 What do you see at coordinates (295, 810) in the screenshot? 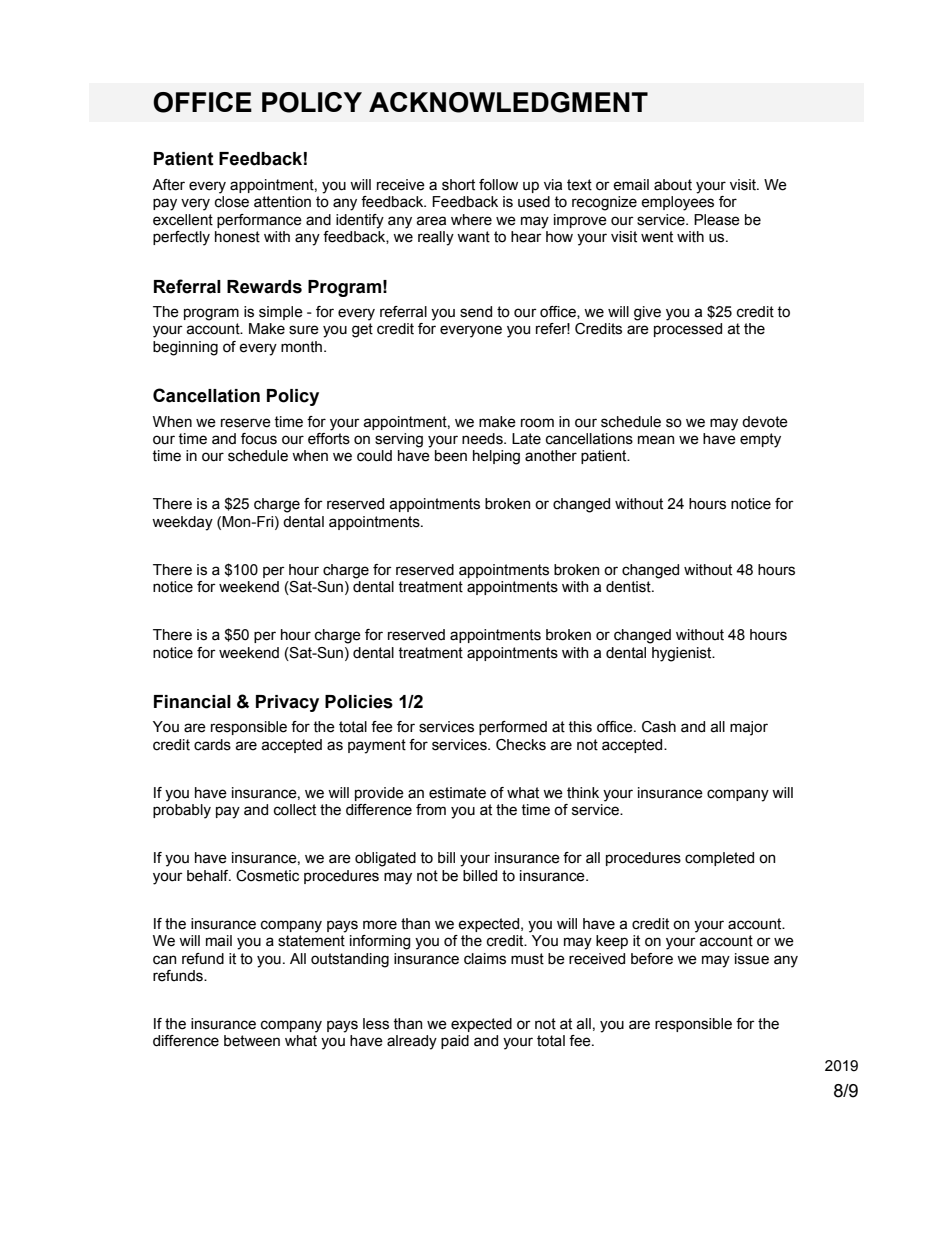
I see `collect` at bounding box center [295, 810].
